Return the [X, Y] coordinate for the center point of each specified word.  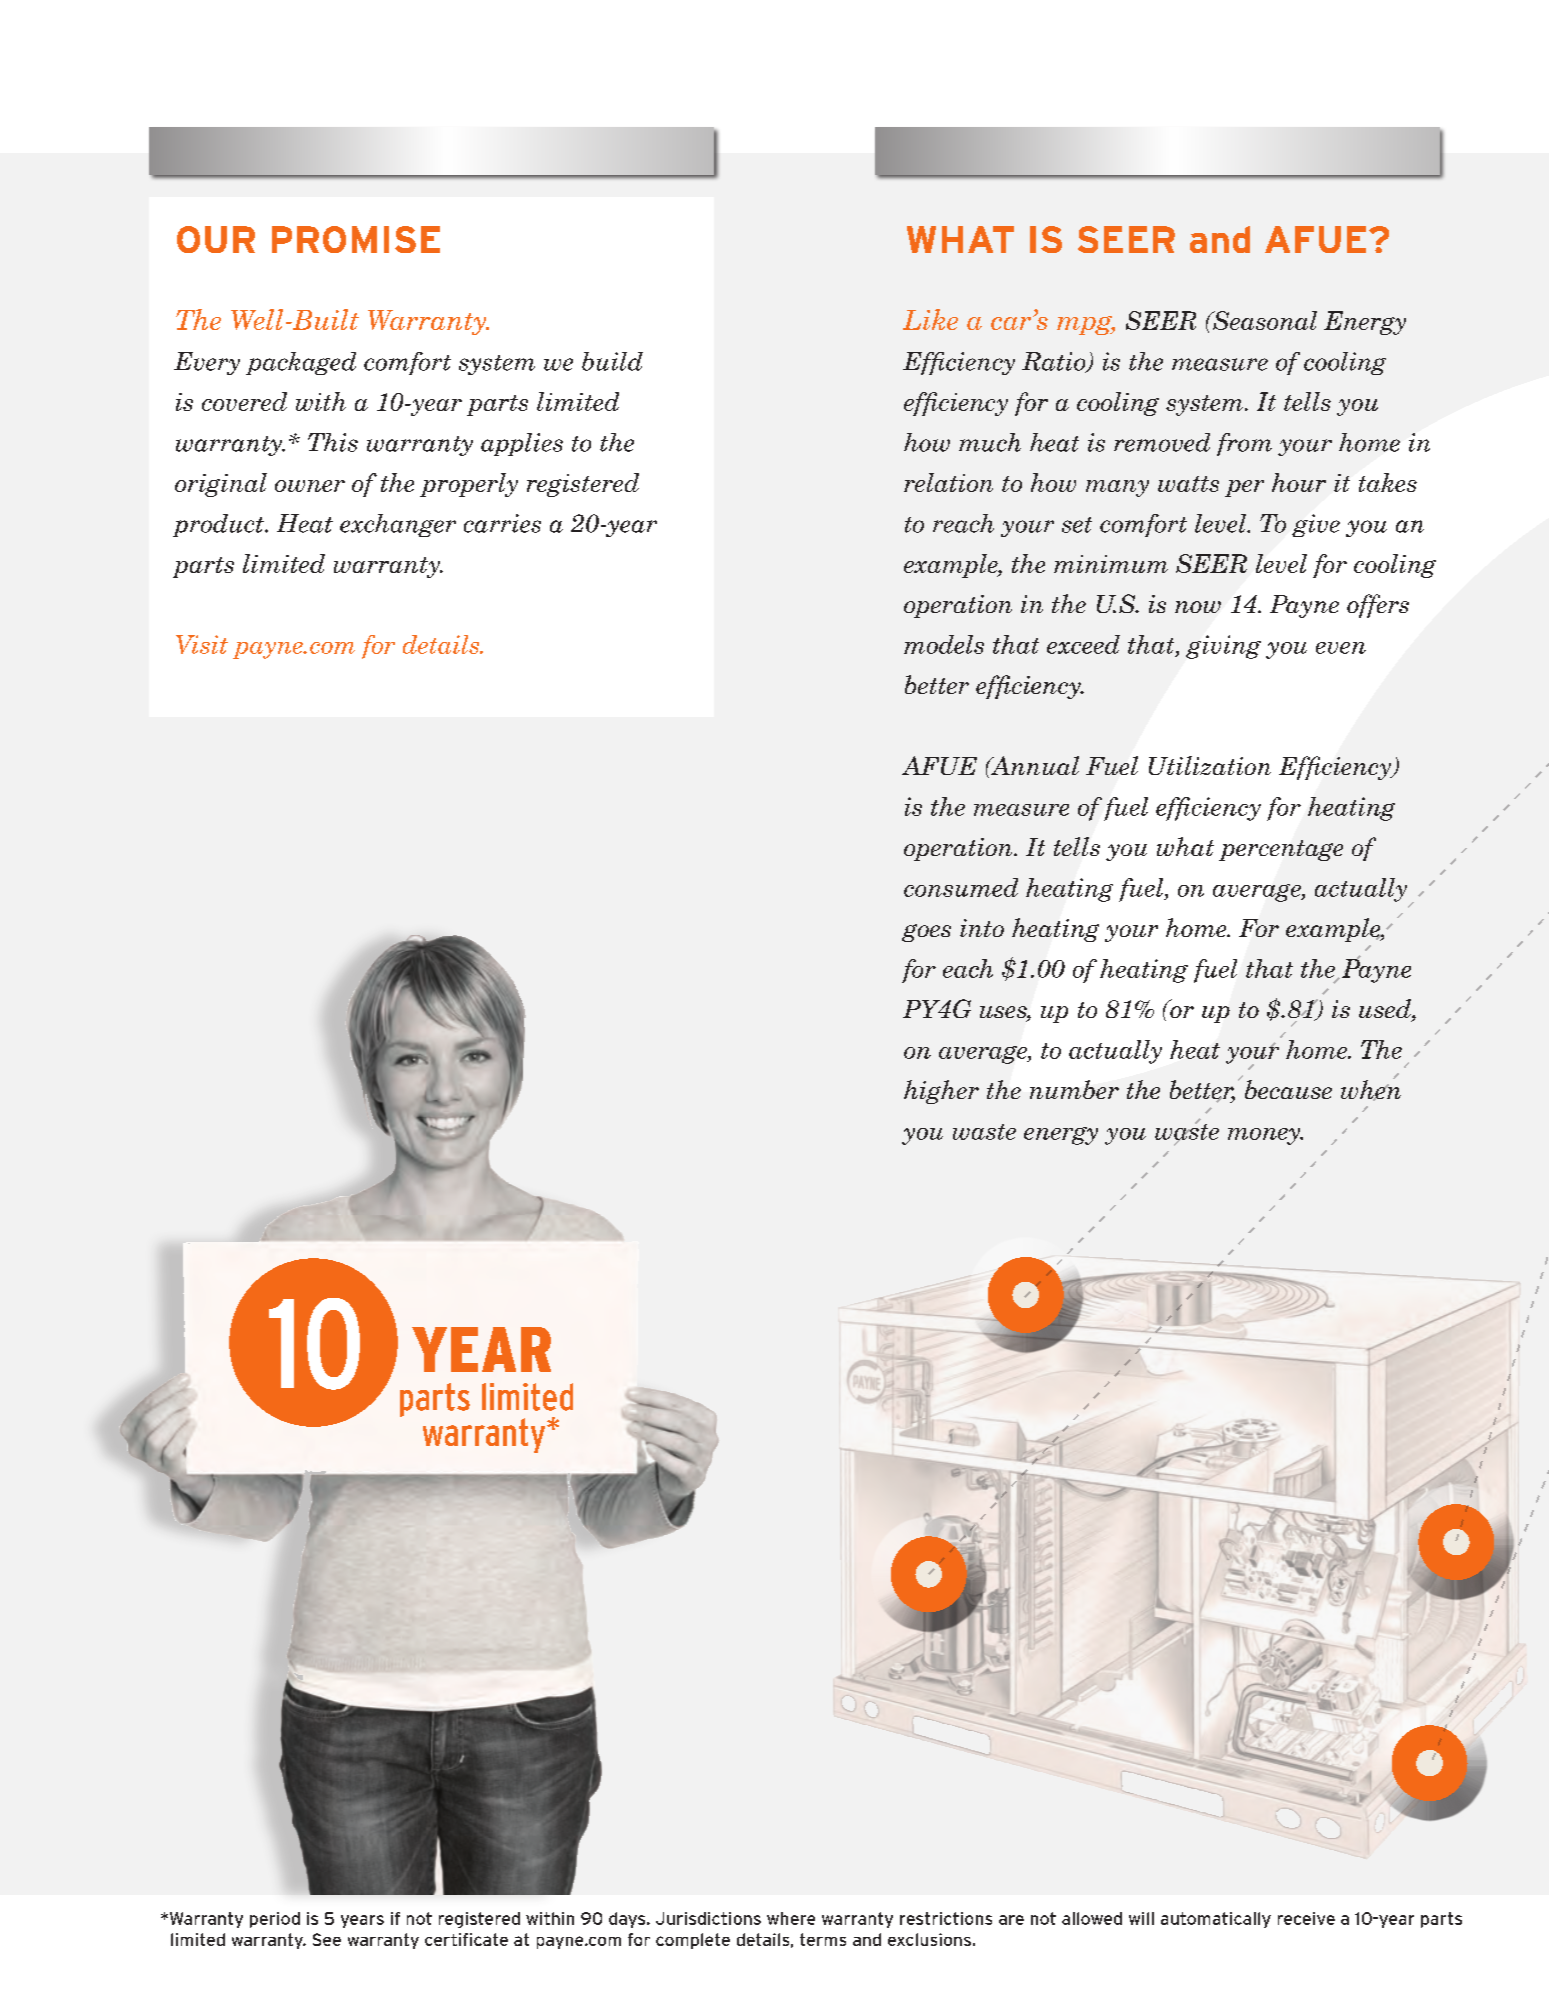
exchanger [398, 525]
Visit [202, 644]
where [791, 1918]
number [1074, 1089]
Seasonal [1264, 320]
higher [941, 1092]
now [1198, 607]
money [1265, 1136]
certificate [466, 1939]
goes [926, 933]
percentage [1281, 850]
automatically [1216, 1920]
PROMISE [356, 239]
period [275, 1920]
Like [930, 319]
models [944, 644]
